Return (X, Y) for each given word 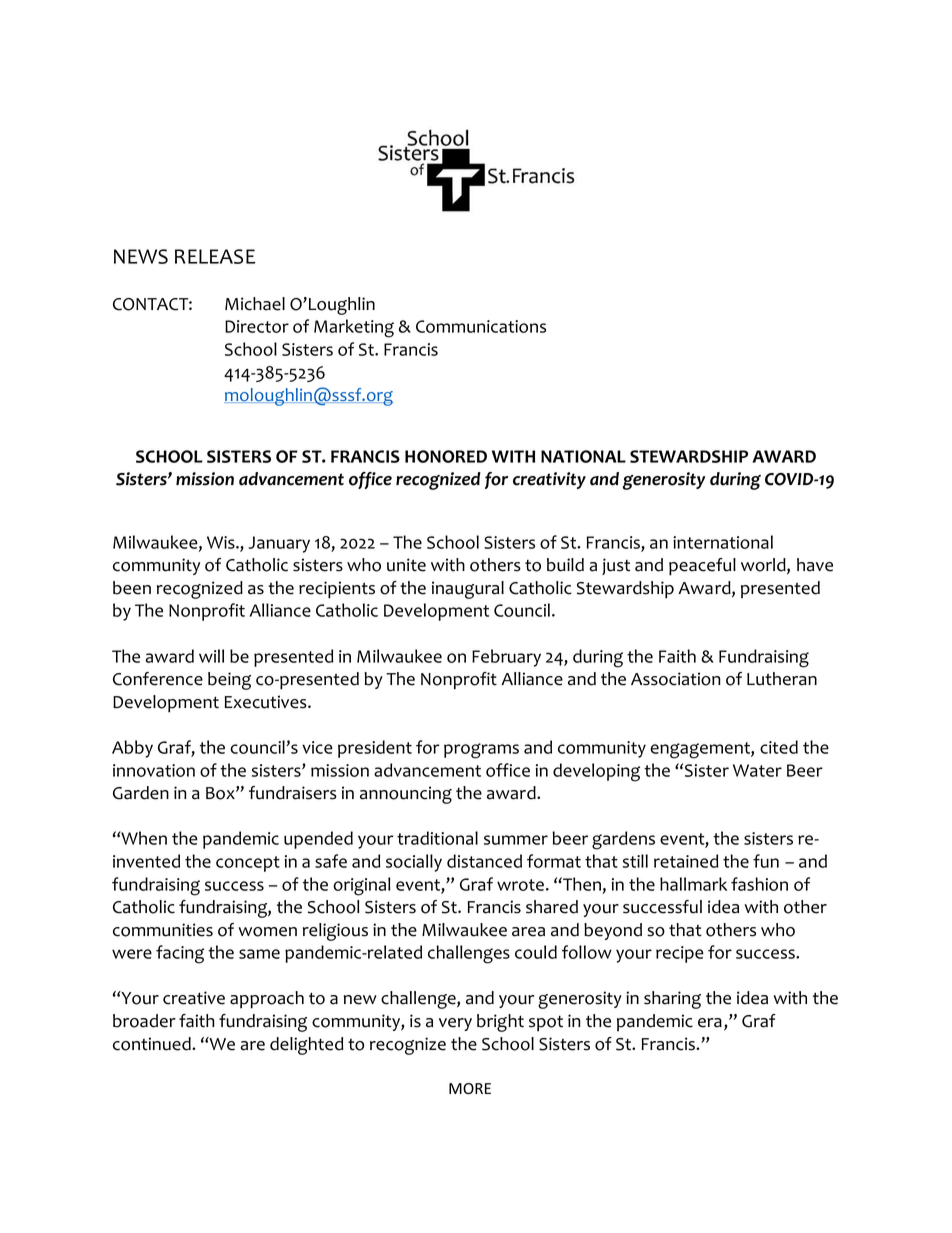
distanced (484, 861)
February (506, 658)
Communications (481, 326)
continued (153, 1044)
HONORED (446, 456)
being (229, 681)
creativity (549, 480)
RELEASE (215, 256)
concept (248, 864)
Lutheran (782, 679)
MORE (470, 1088)
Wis (222, 542)
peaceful (702, 567)
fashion (759, 884)
